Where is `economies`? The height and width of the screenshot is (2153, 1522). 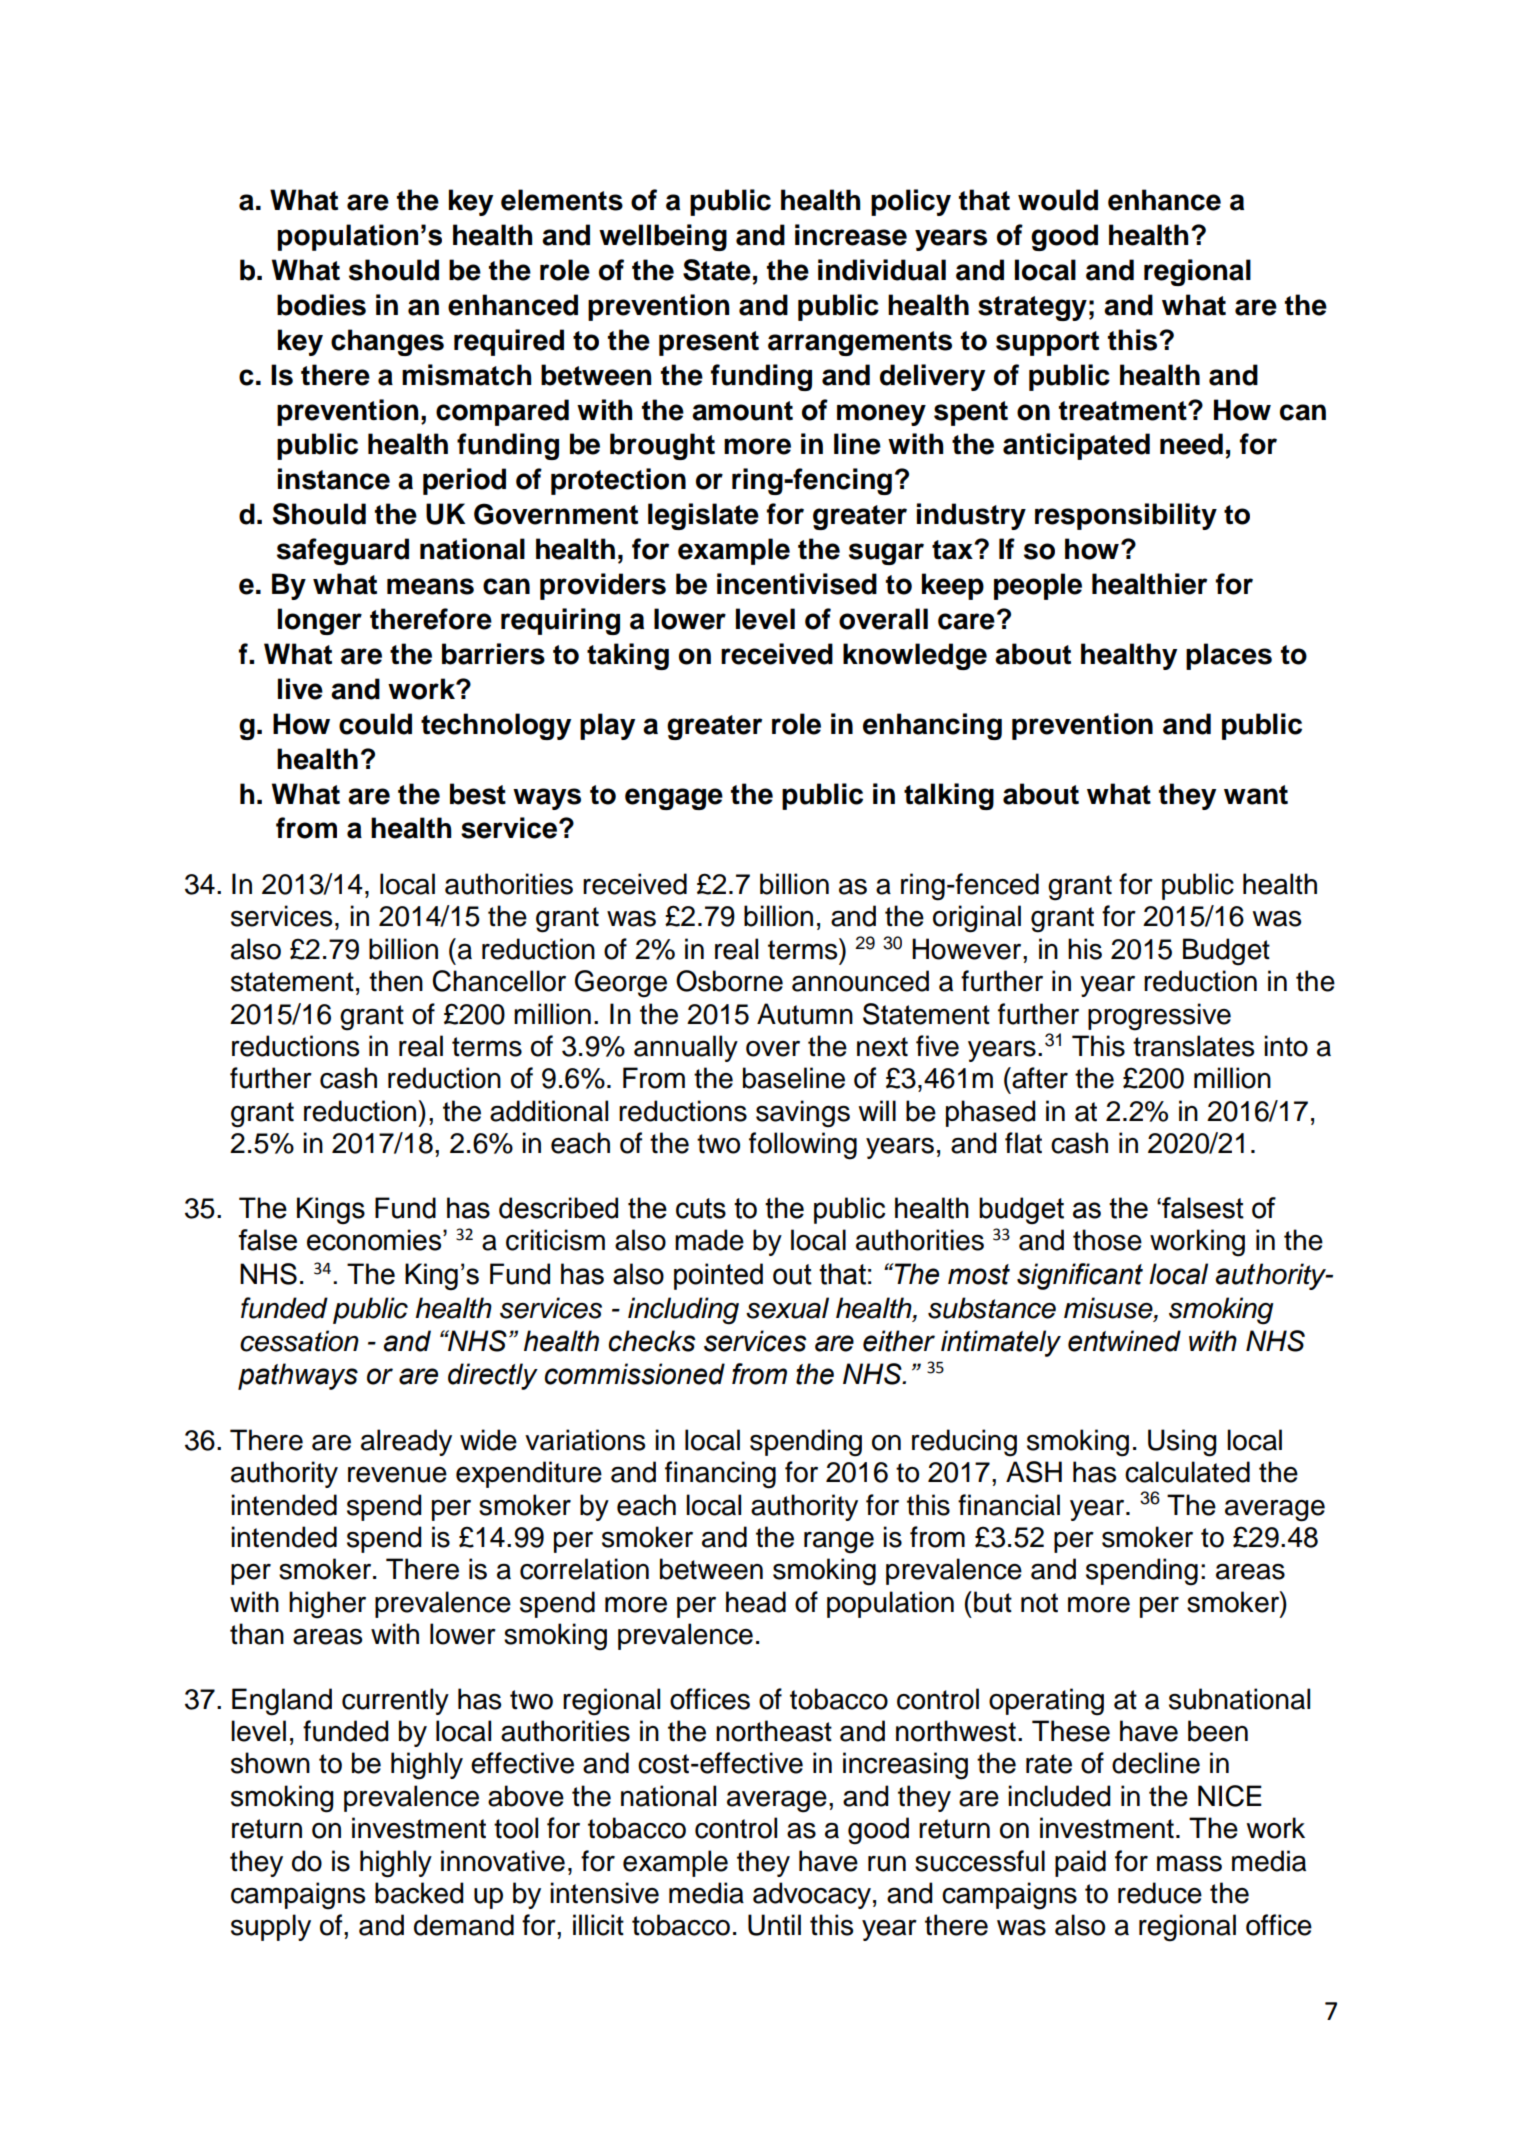 economies is located at coordinates (375, 1240).
